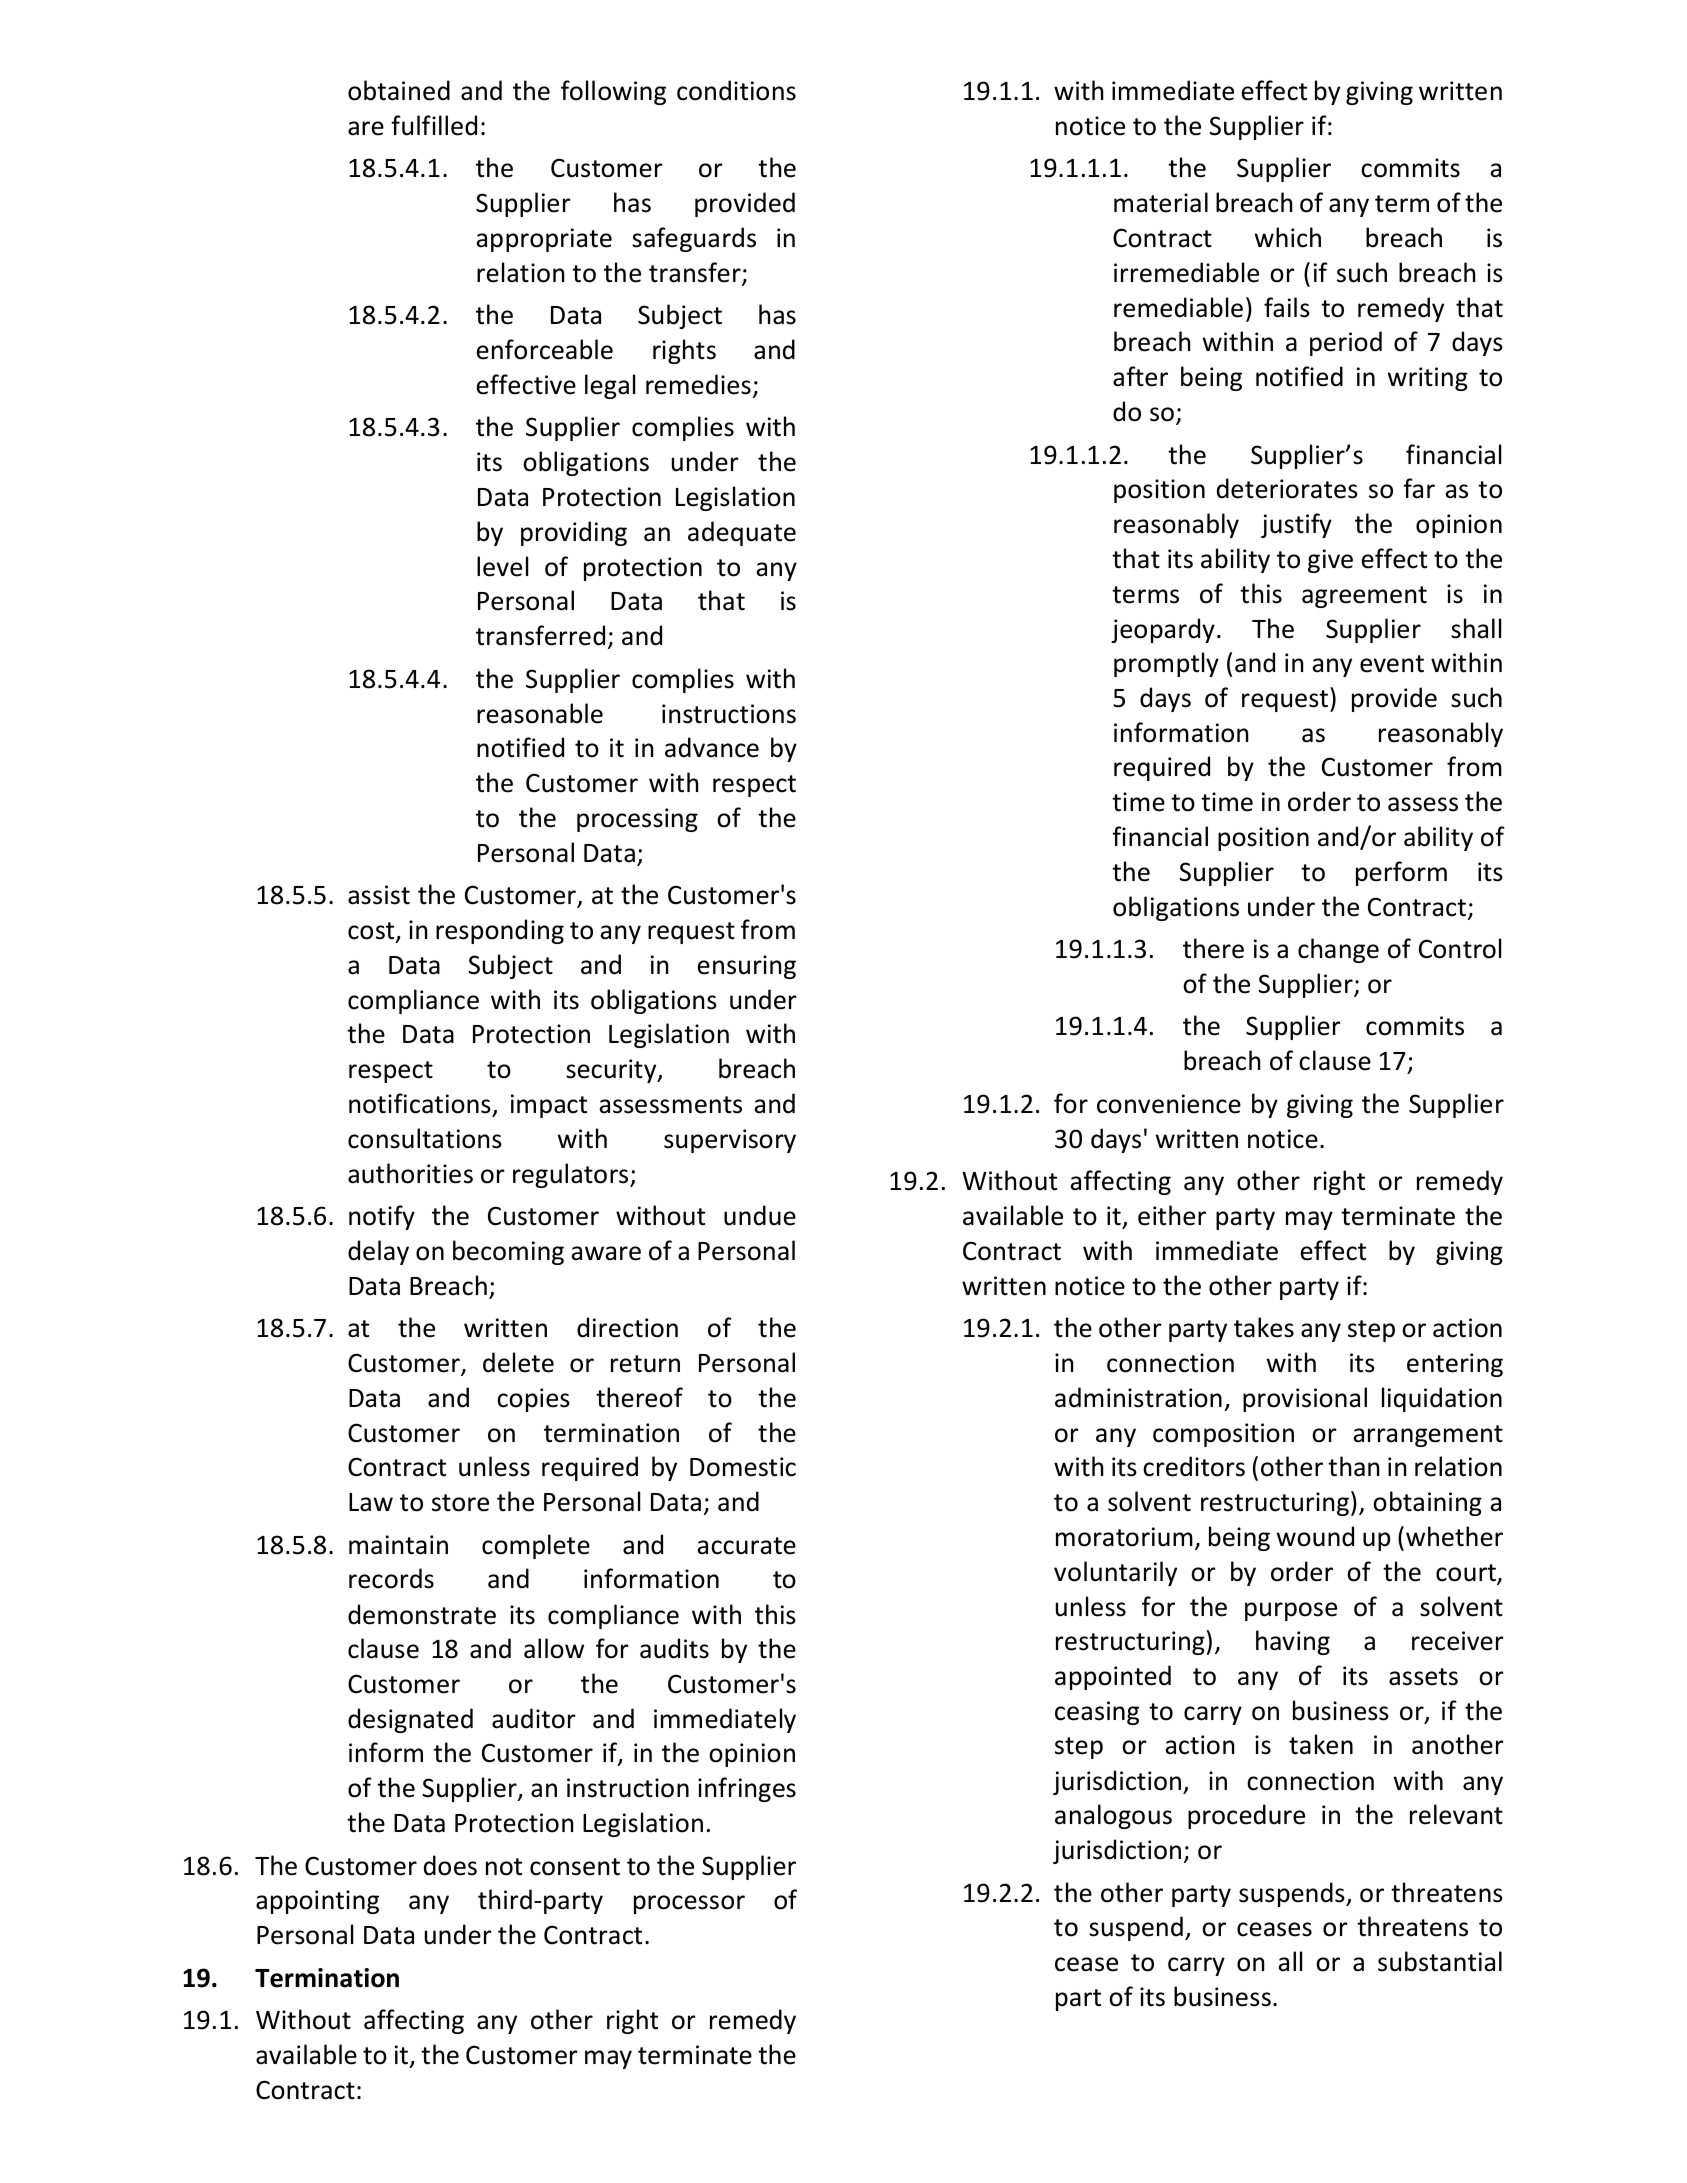  Describe the element at coordinates (502, 566) in the screenshot. I see `level` at that location.
